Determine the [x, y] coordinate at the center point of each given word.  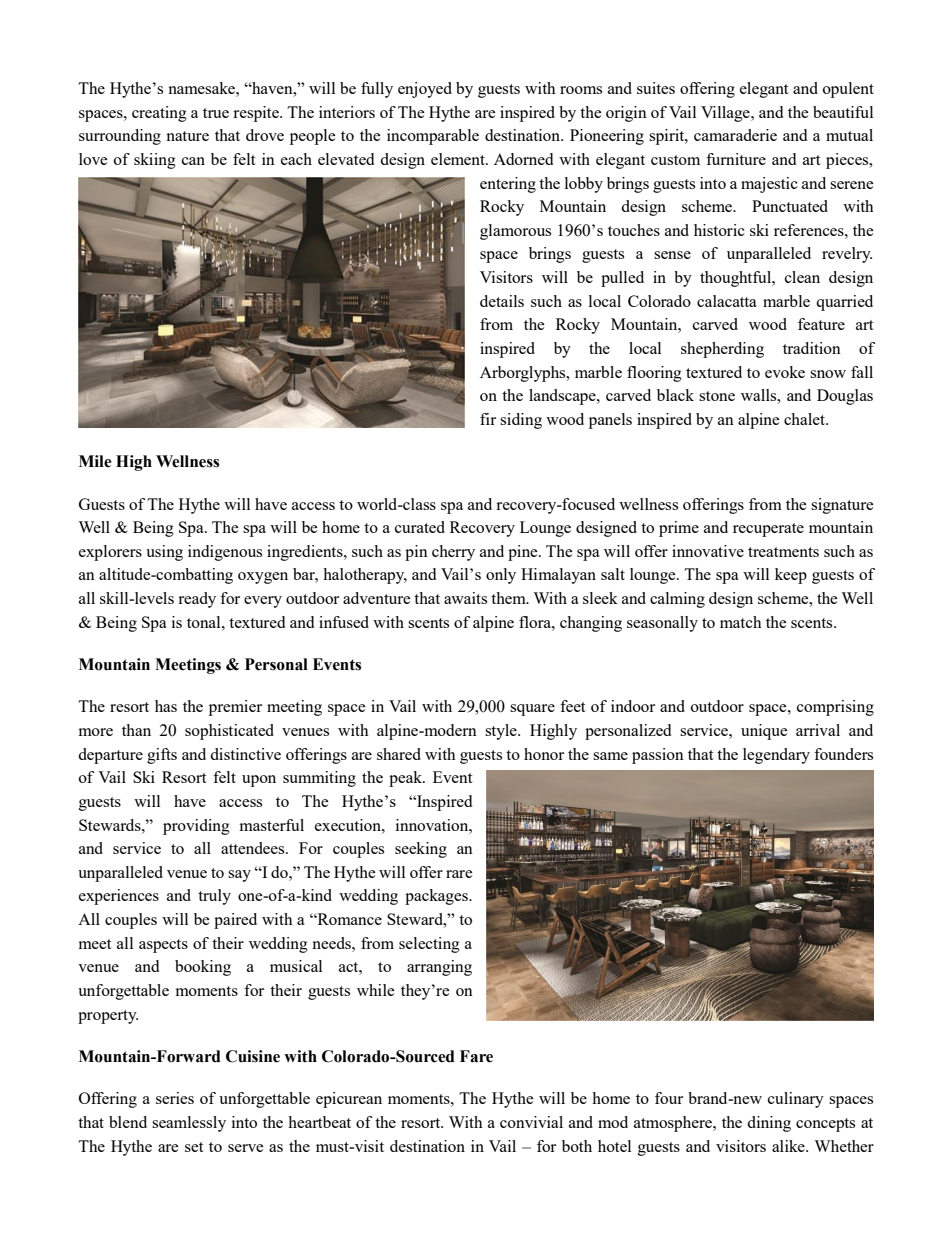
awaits [465, 598]
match [741, 622]
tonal [205, 622]
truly [214, 897]
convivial [531, 1122]
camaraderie [735, 135]
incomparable [433, 137]
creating [159, 114]
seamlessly [189, 1124]
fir [488, 419]
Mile [95, 461]
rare [459, 874]
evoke [785, 372]
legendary [776, 756]
